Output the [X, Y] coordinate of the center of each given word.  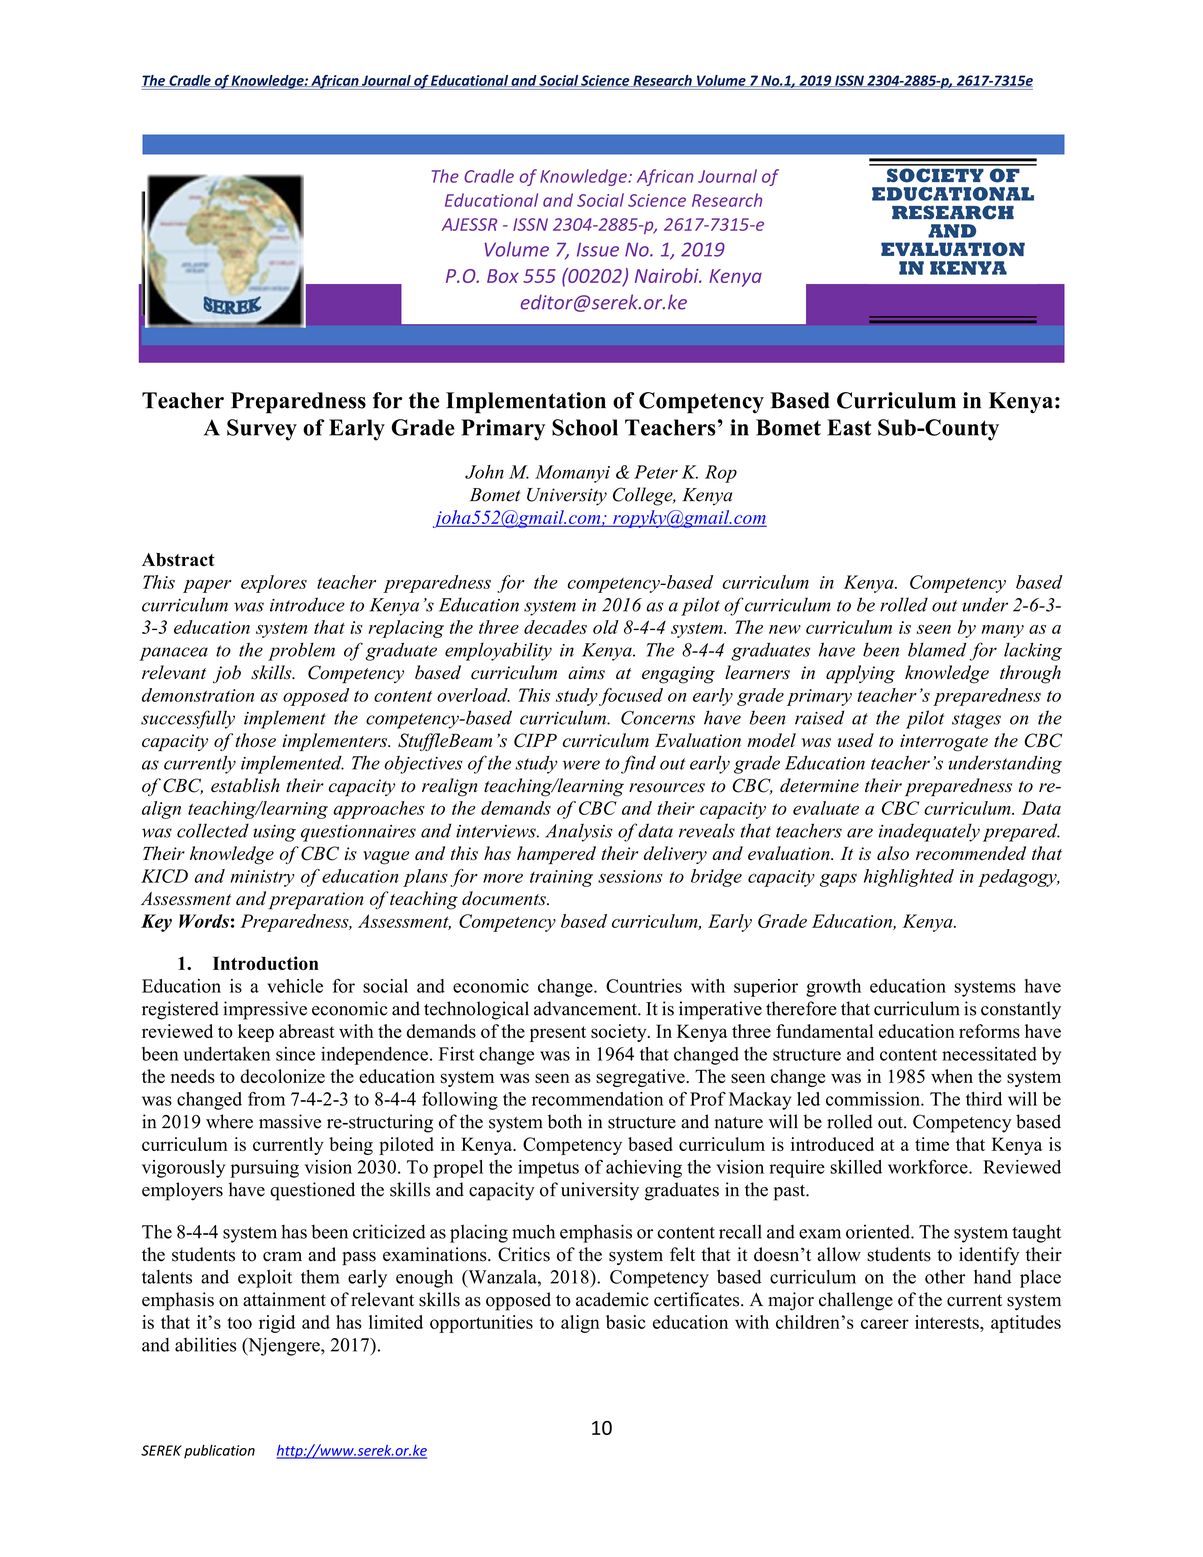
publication [219, 1452]
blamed [937, 649]
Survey [262, 430]
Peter [656, 472]
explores [274, 584]
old [606, 627]
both [565, 1121]
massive [290, 1121]
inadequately [929, 832]
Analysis [579, 832]
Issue [598, 249]
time [932, 1144]
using [274, 833]
